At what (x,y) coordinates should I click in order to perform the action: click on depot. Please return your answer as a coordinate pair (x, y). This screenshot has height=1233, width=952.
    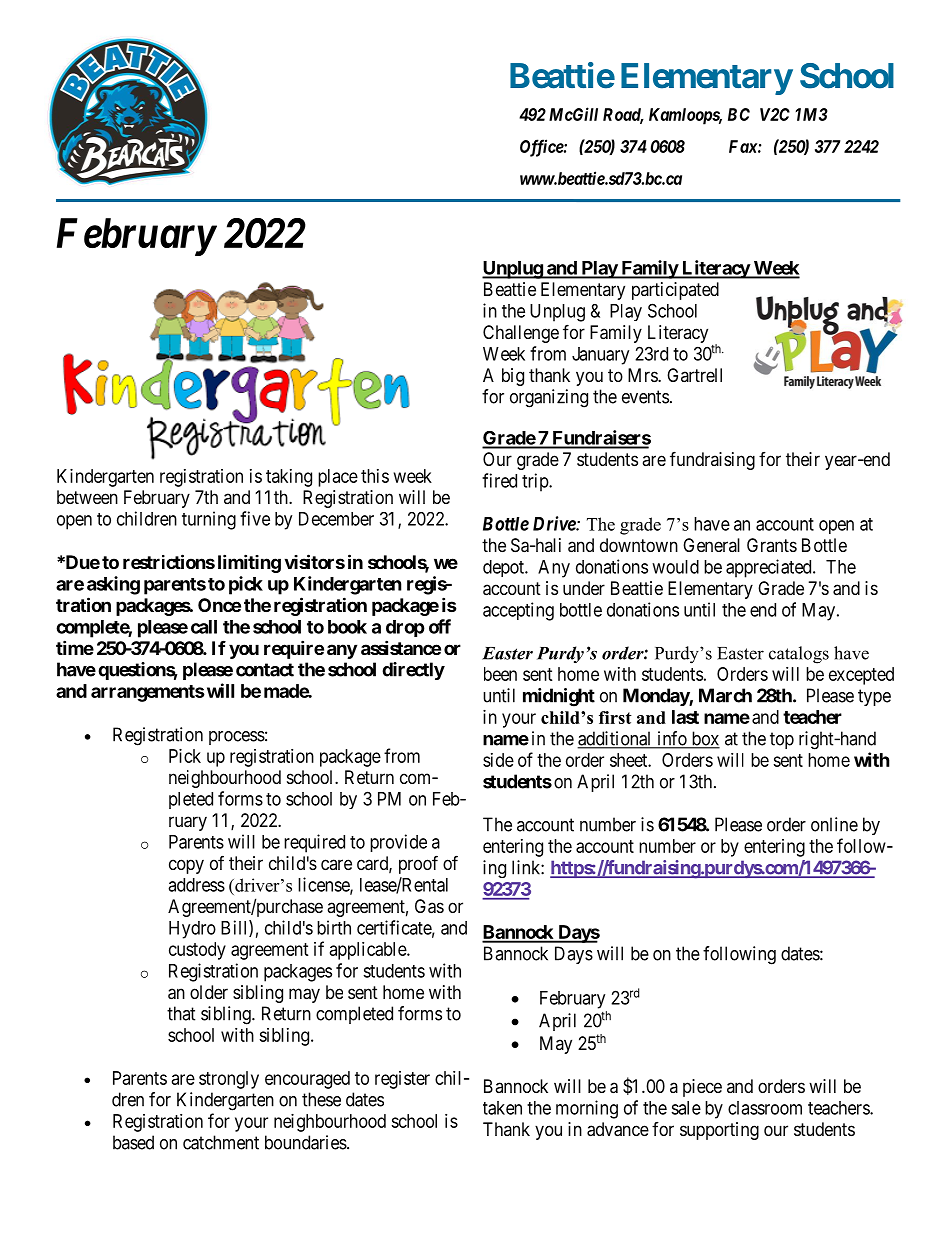
    Looking at the image, I should click on (505, 568).
